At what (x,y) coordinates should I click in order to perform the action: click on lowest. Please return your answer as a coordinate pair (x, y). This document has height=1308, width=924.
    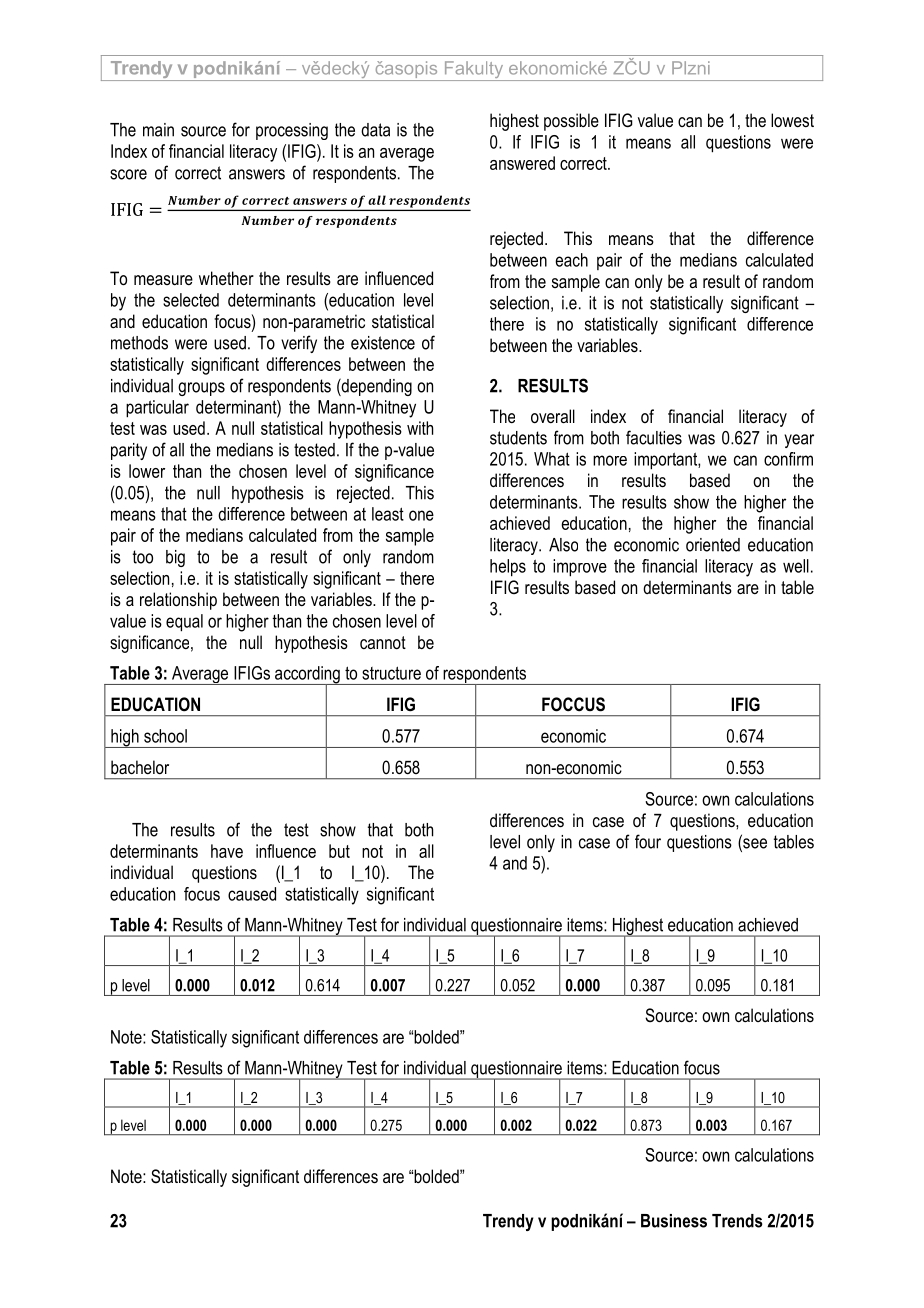
    Looking at the image, I should click on (792, 120).
